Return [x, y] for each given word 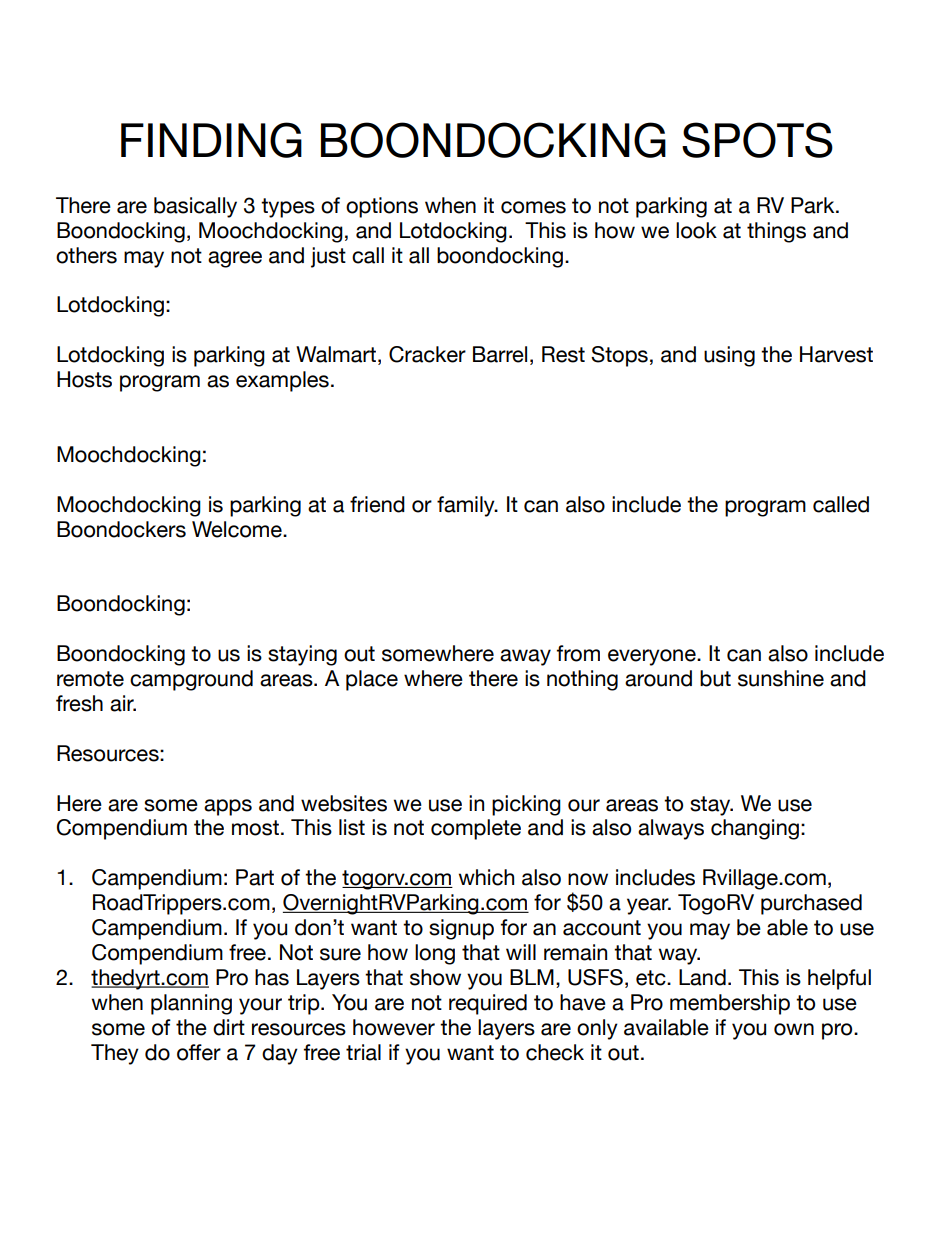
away [525, 657]
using [729, 356]
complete [476, 829]
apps [228, 807]
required [488, 1004]
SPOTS [757, 140]
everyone [653, 657]
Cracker [427, 354]
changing [755, 829]
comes [533, 207]
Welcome [238, 529]
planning [191, 1004]
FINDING [211, 140]
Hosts [84, 379]
